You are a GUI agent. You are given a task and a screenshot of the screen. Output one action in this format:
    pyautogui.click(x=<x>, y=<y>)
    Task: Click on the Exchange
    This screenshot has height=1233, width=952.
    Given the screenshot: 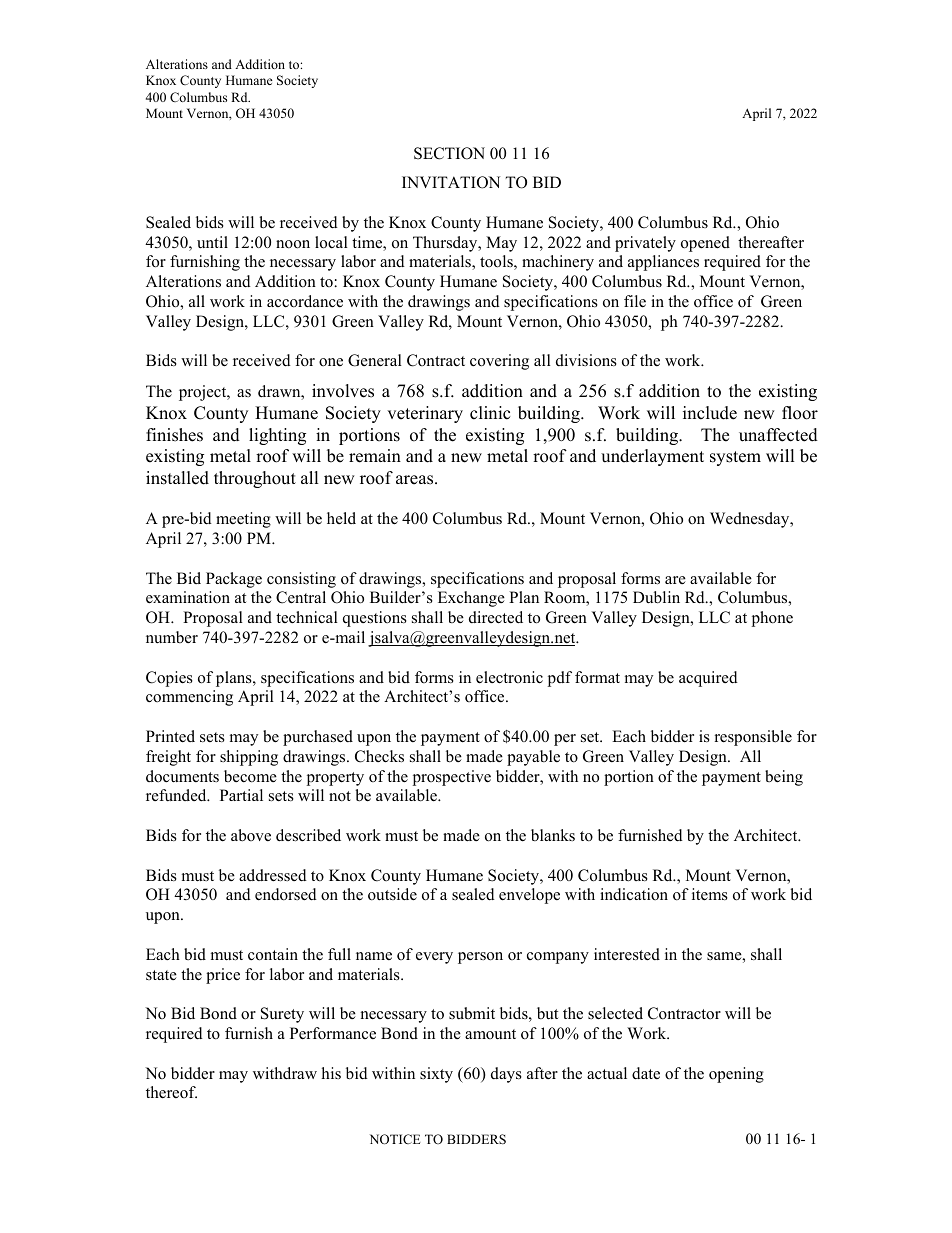 What is the action you would take?
    pyautogui.click(x=471, y=599)
